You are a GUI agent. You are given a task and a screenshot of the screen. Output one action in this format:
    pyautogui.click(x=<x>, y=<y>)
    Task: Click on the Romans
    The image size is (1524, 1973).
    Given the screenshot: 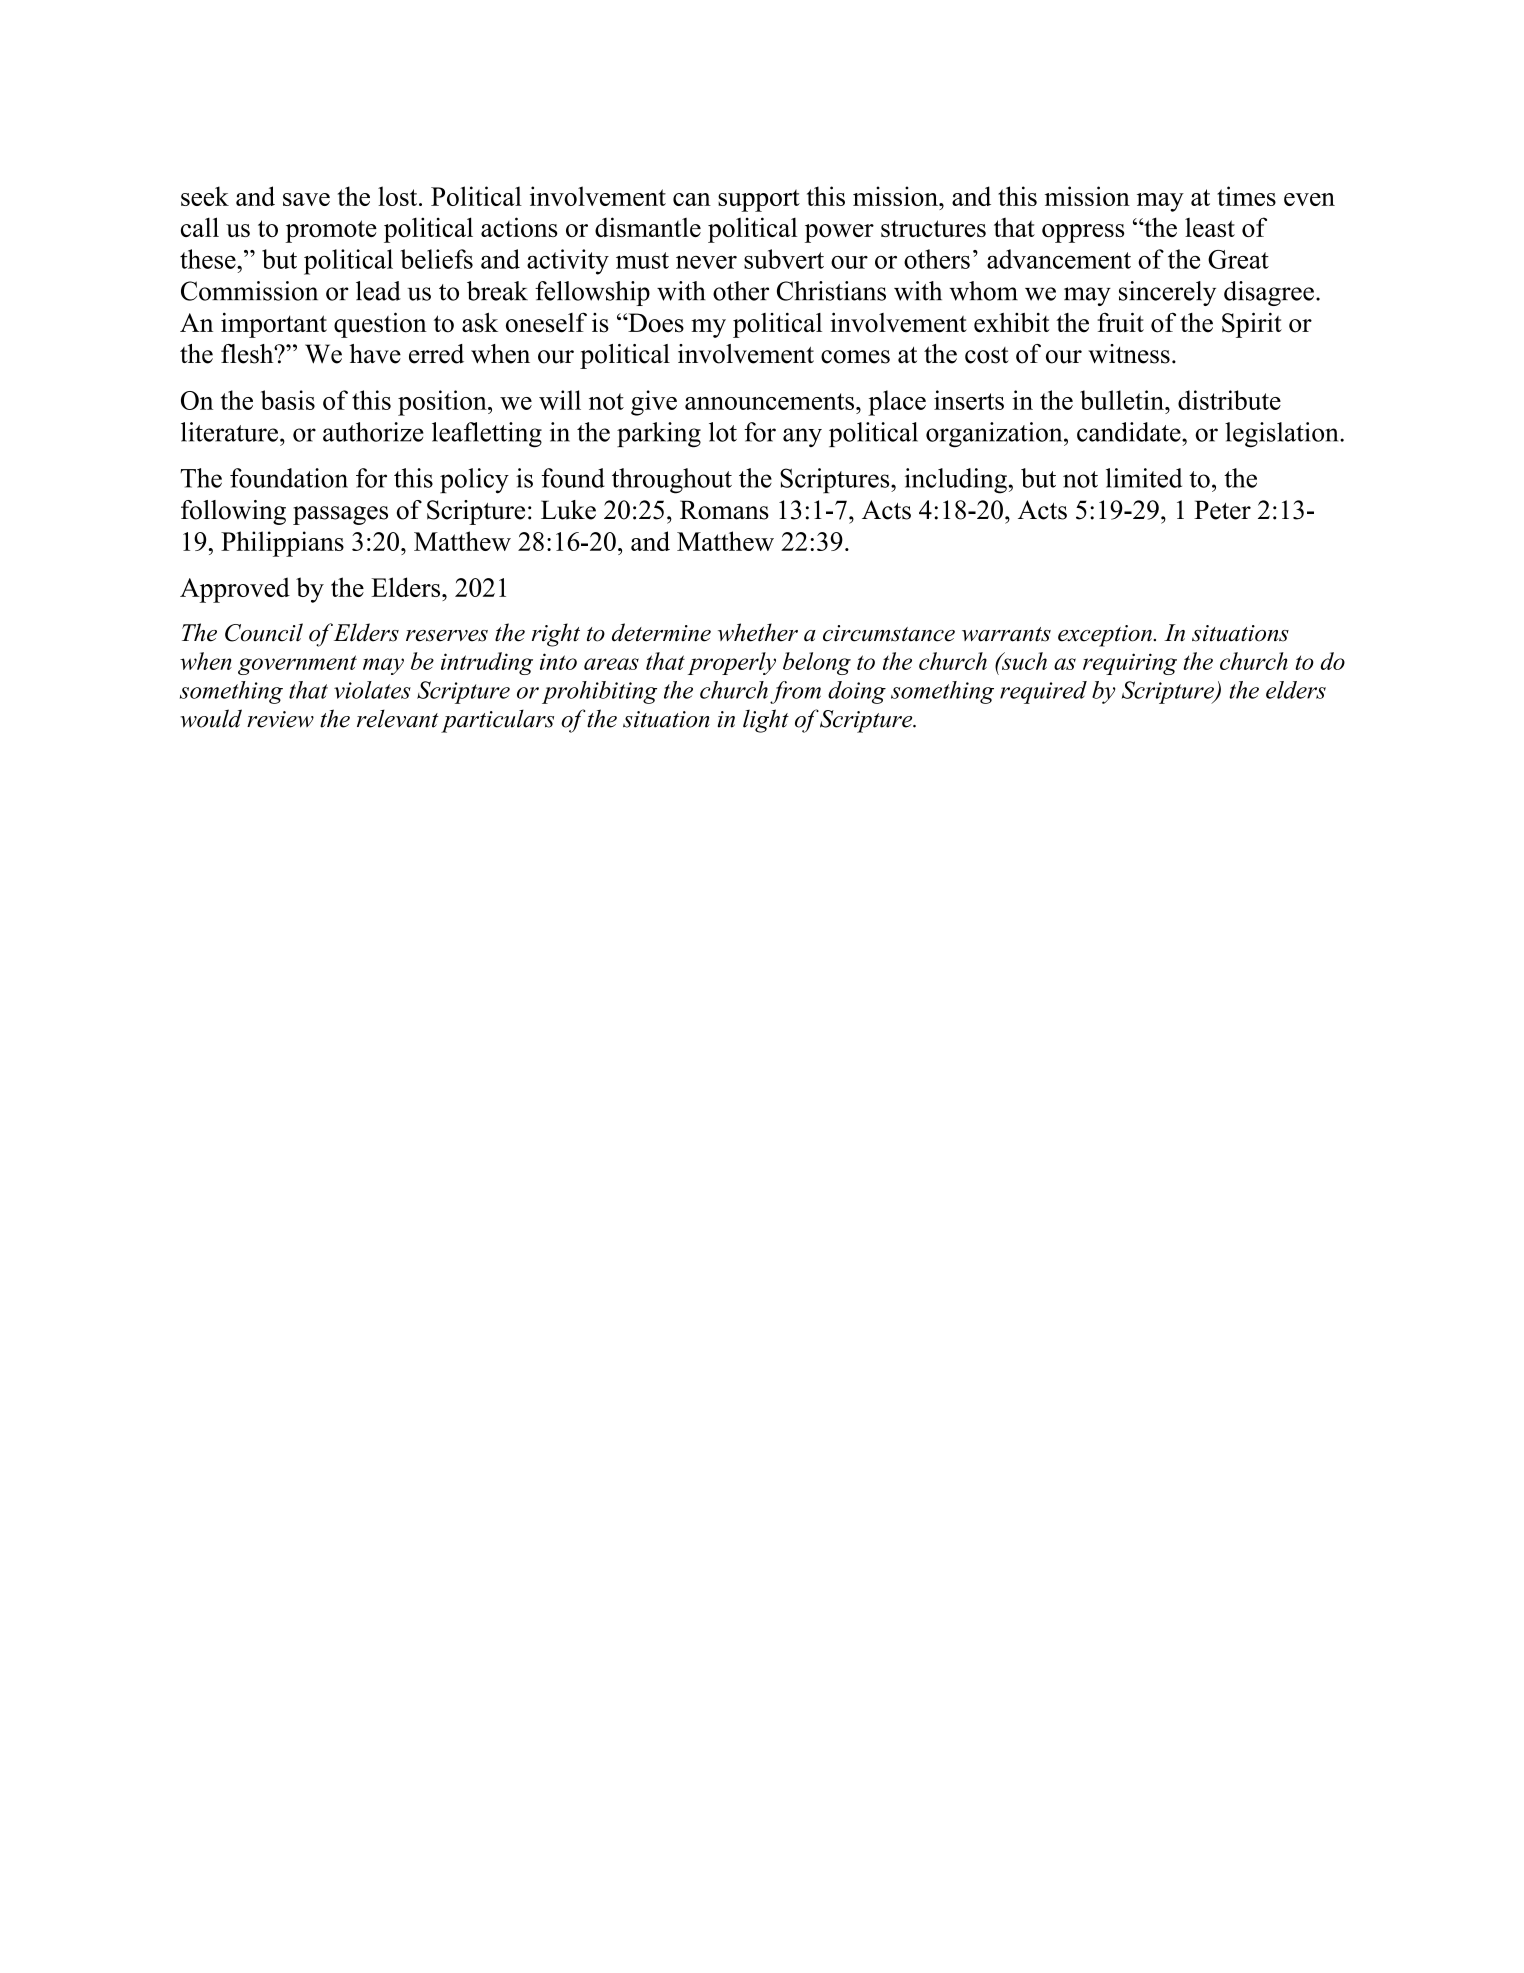 What is the action you would take?
    pyautogui.click(x=724, y=510)
